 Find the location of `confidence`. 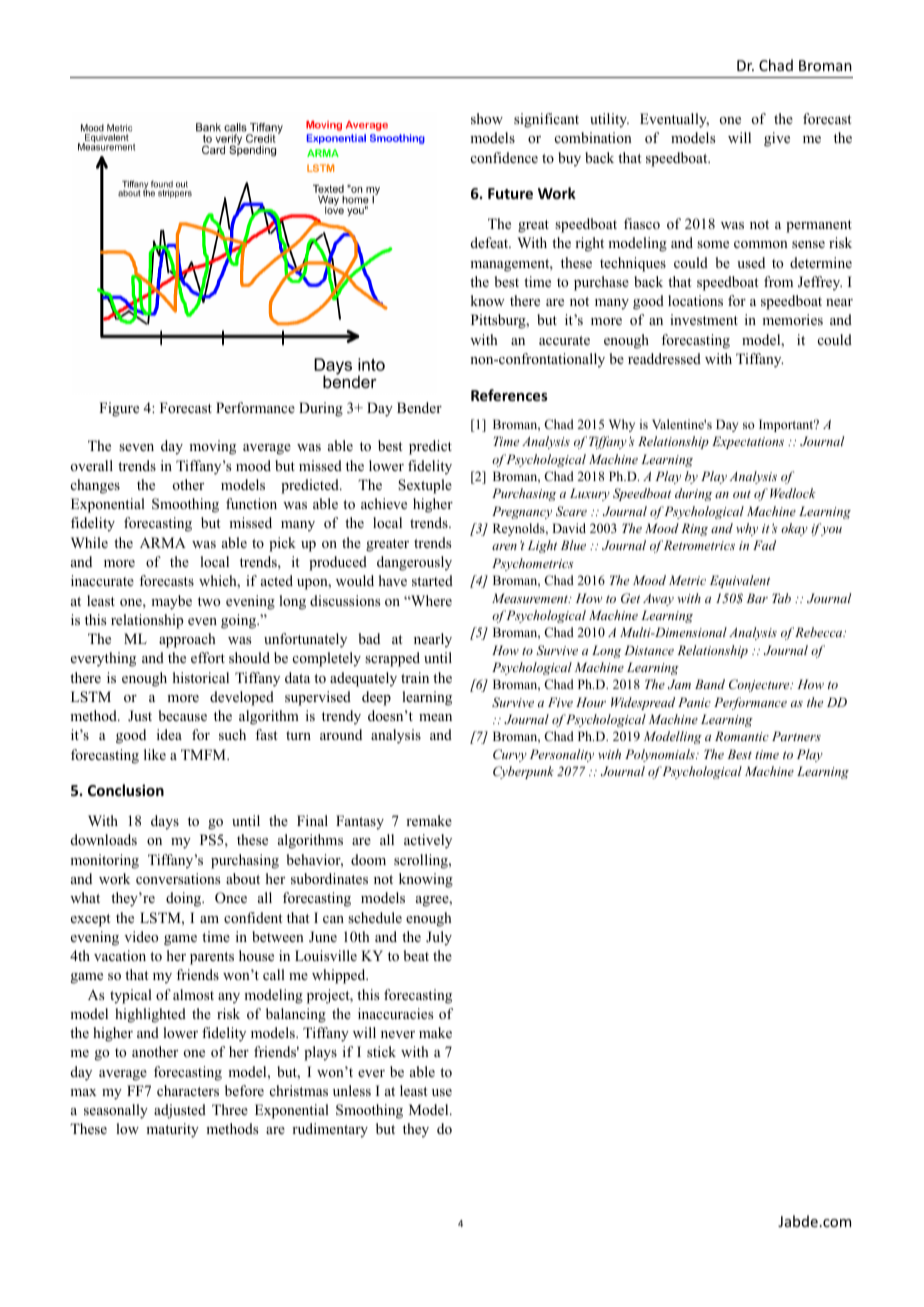

confidence is located at coordinates (504, 157).
